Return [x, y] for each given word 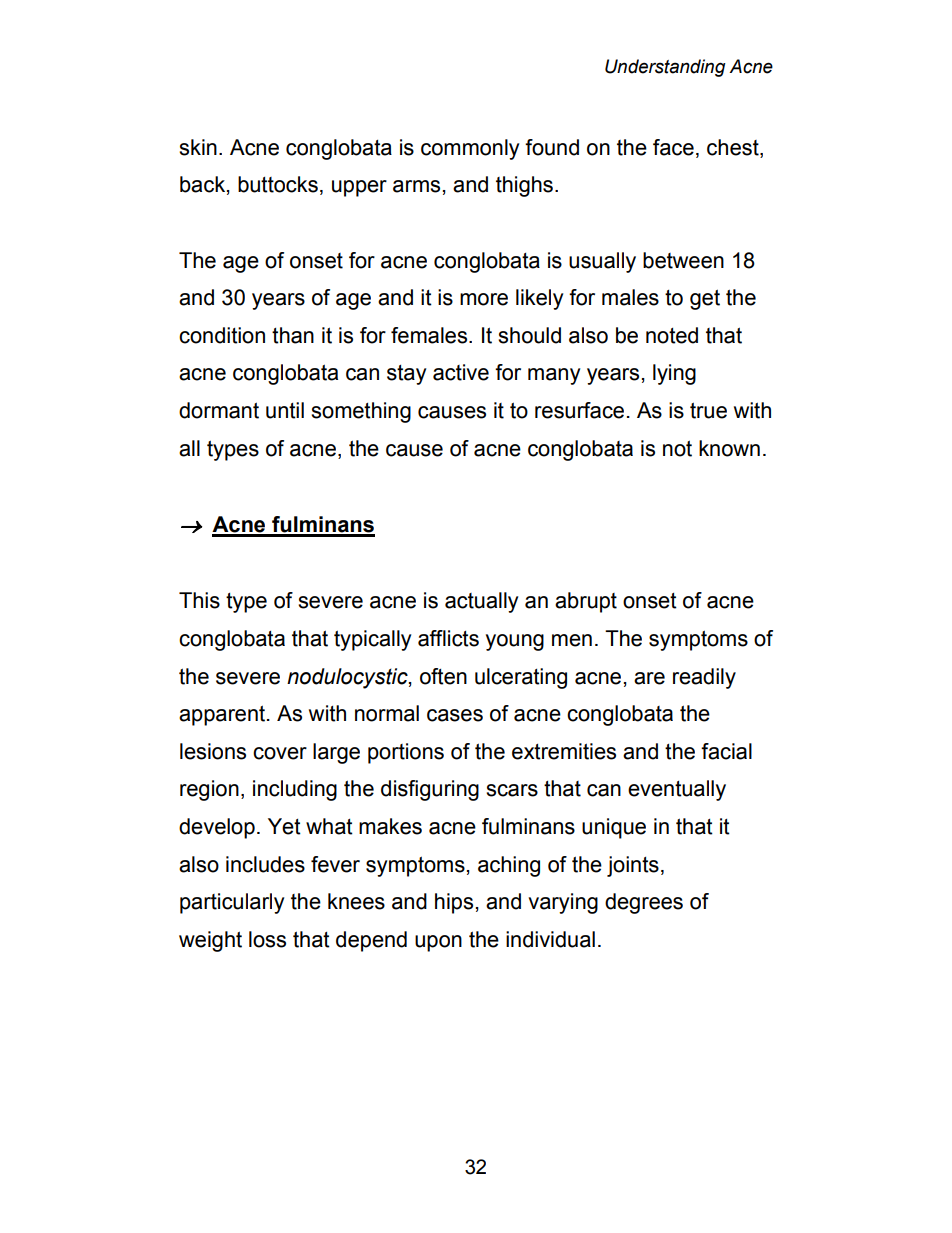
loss [267, 939]
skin [198, 147]
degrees [644, 903]
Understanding [665, 68]
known [729, 448]
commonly [470, 149]
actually [481, 602]
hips [454, 903]
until [285, 410]
